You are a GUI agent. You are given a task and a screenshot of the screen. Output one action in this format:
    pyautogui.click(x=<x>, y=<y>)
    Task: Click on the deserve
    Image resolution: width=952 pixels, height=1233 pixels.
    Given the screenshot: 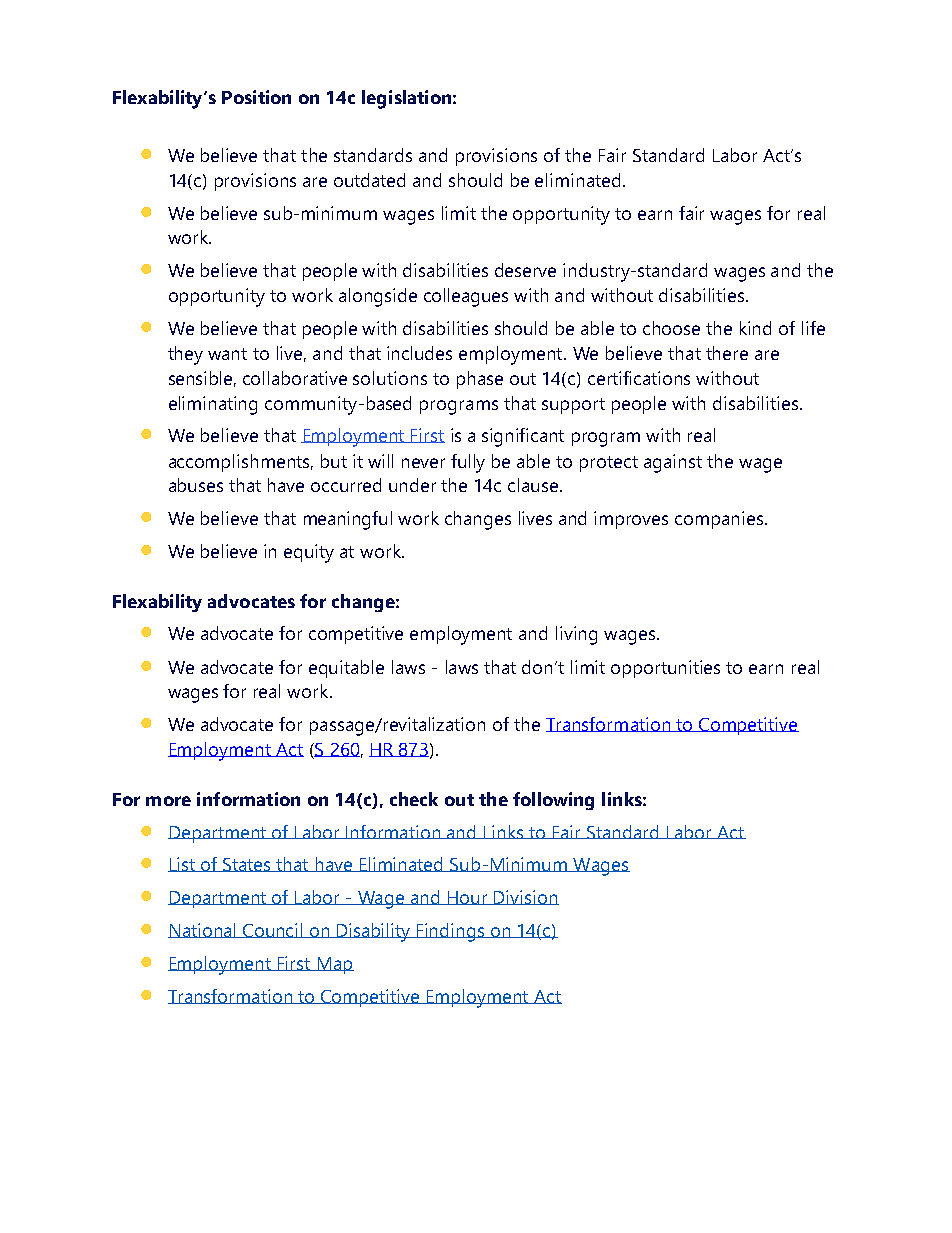 What is the action you would take?
    pyautogui.click(x=525, y=270)
